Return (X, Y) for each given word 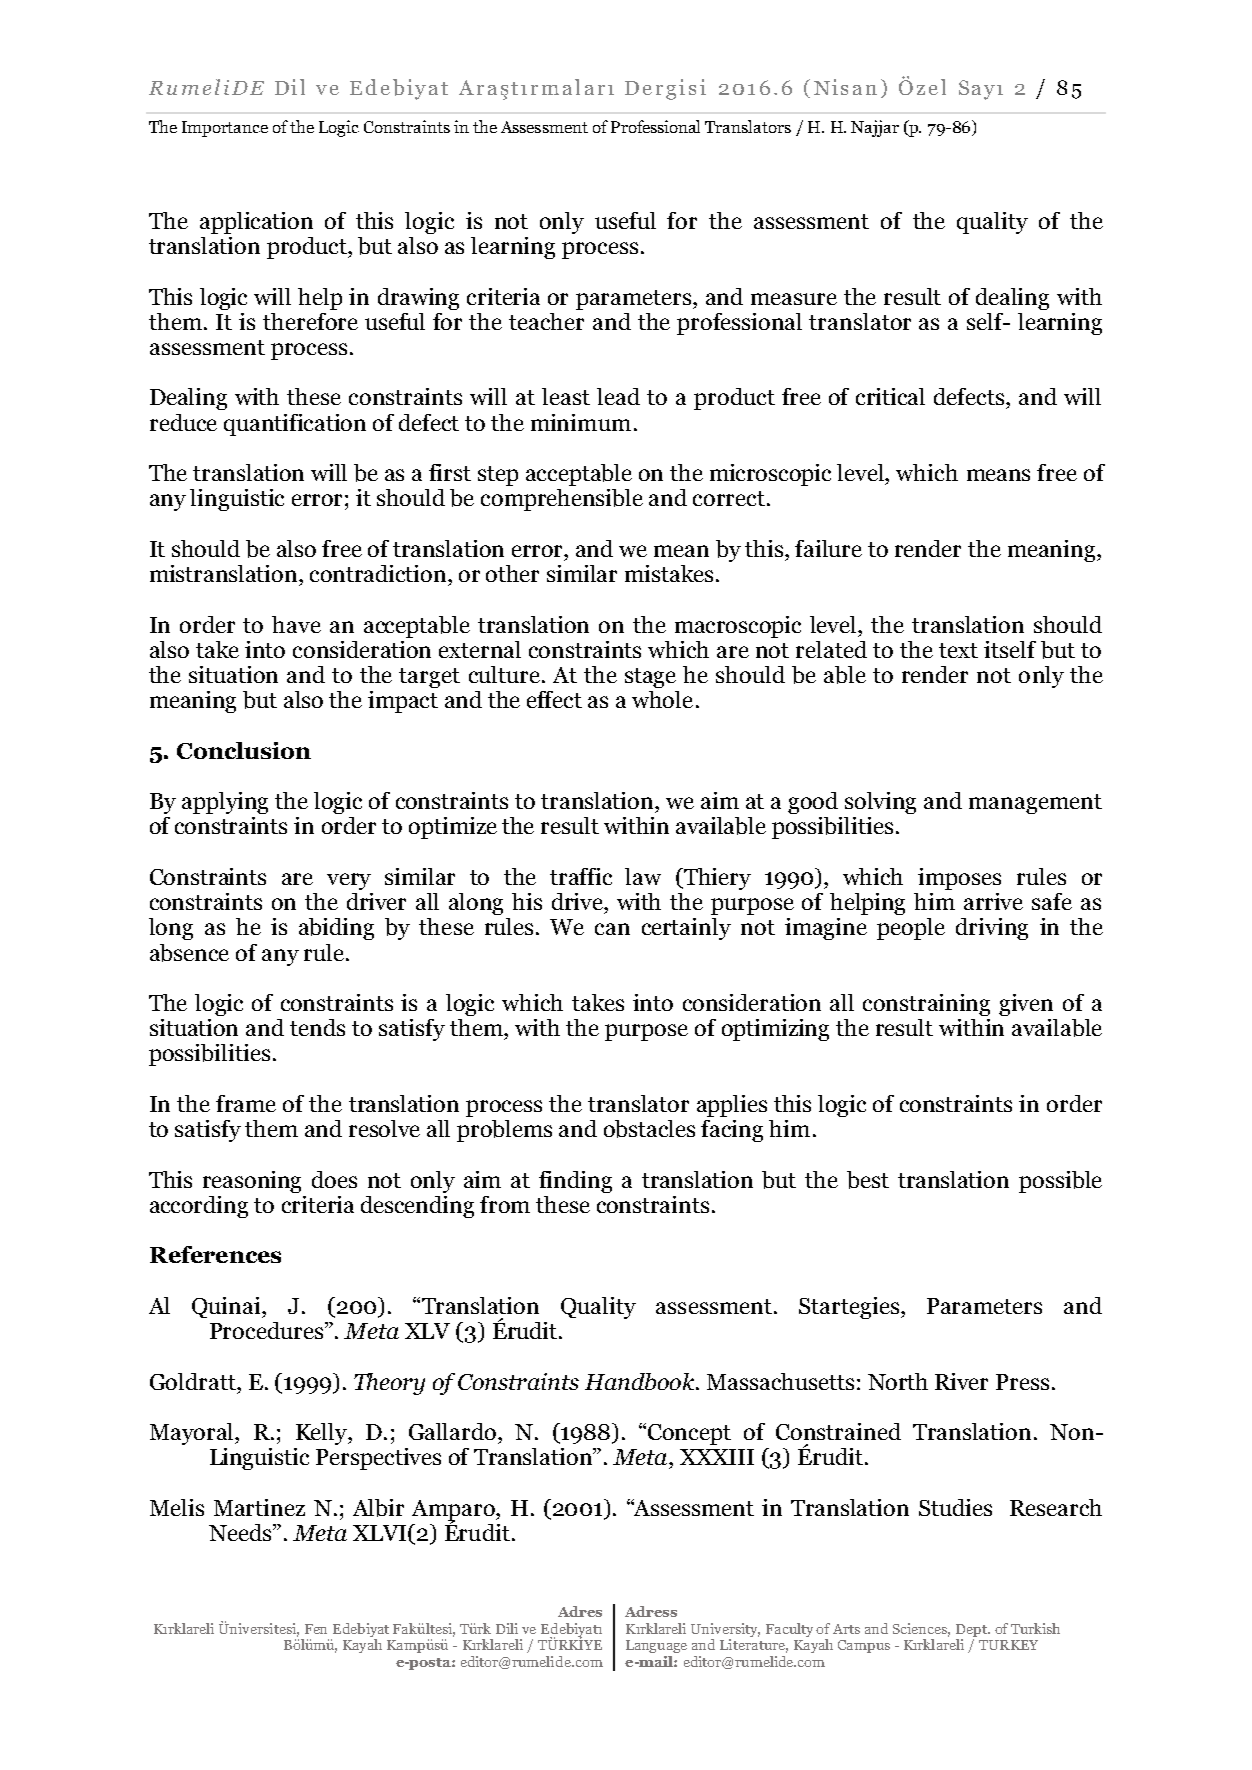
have (296, 624)
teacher (546, 321)
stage (650, 678)
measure (794, 299)
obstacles (649, 1129)
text (958, 650)
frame (246, 1103)
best (868, 1180)
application (256, 223)
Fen (316, 1629)
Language (656, 1646)
